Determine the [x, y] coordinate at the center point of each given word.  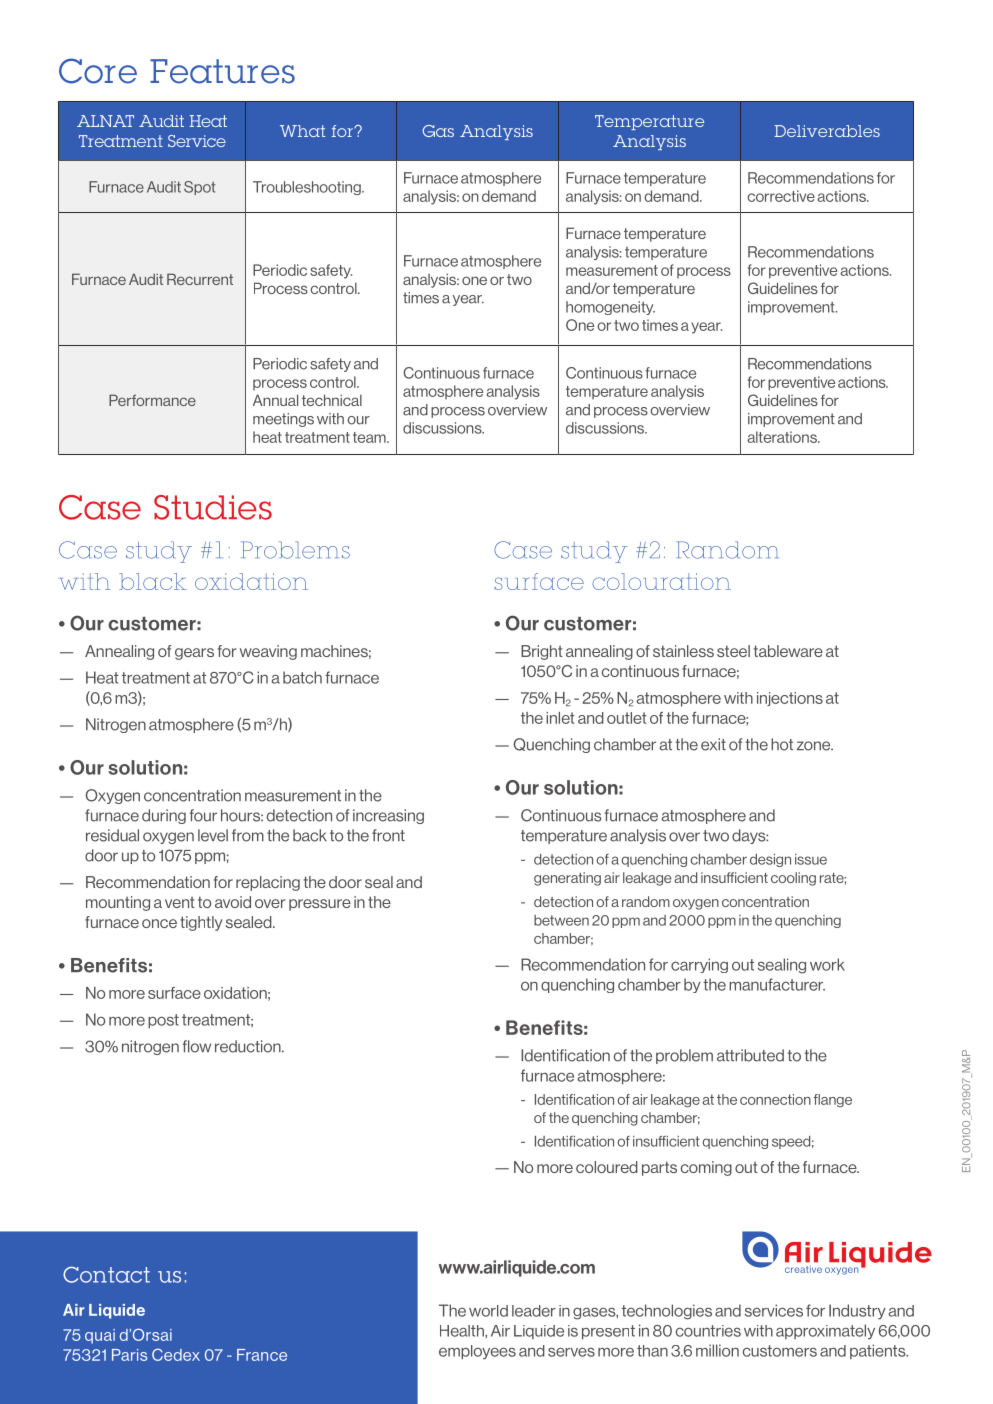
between [561, 920]
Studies [213, 507]
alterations [783, 437]
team [370, 437]
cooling [793, 879]
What [302, 131]
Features [222, 71]
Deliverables [827, 131]
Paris [129, 1355]
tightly [201, 923]
